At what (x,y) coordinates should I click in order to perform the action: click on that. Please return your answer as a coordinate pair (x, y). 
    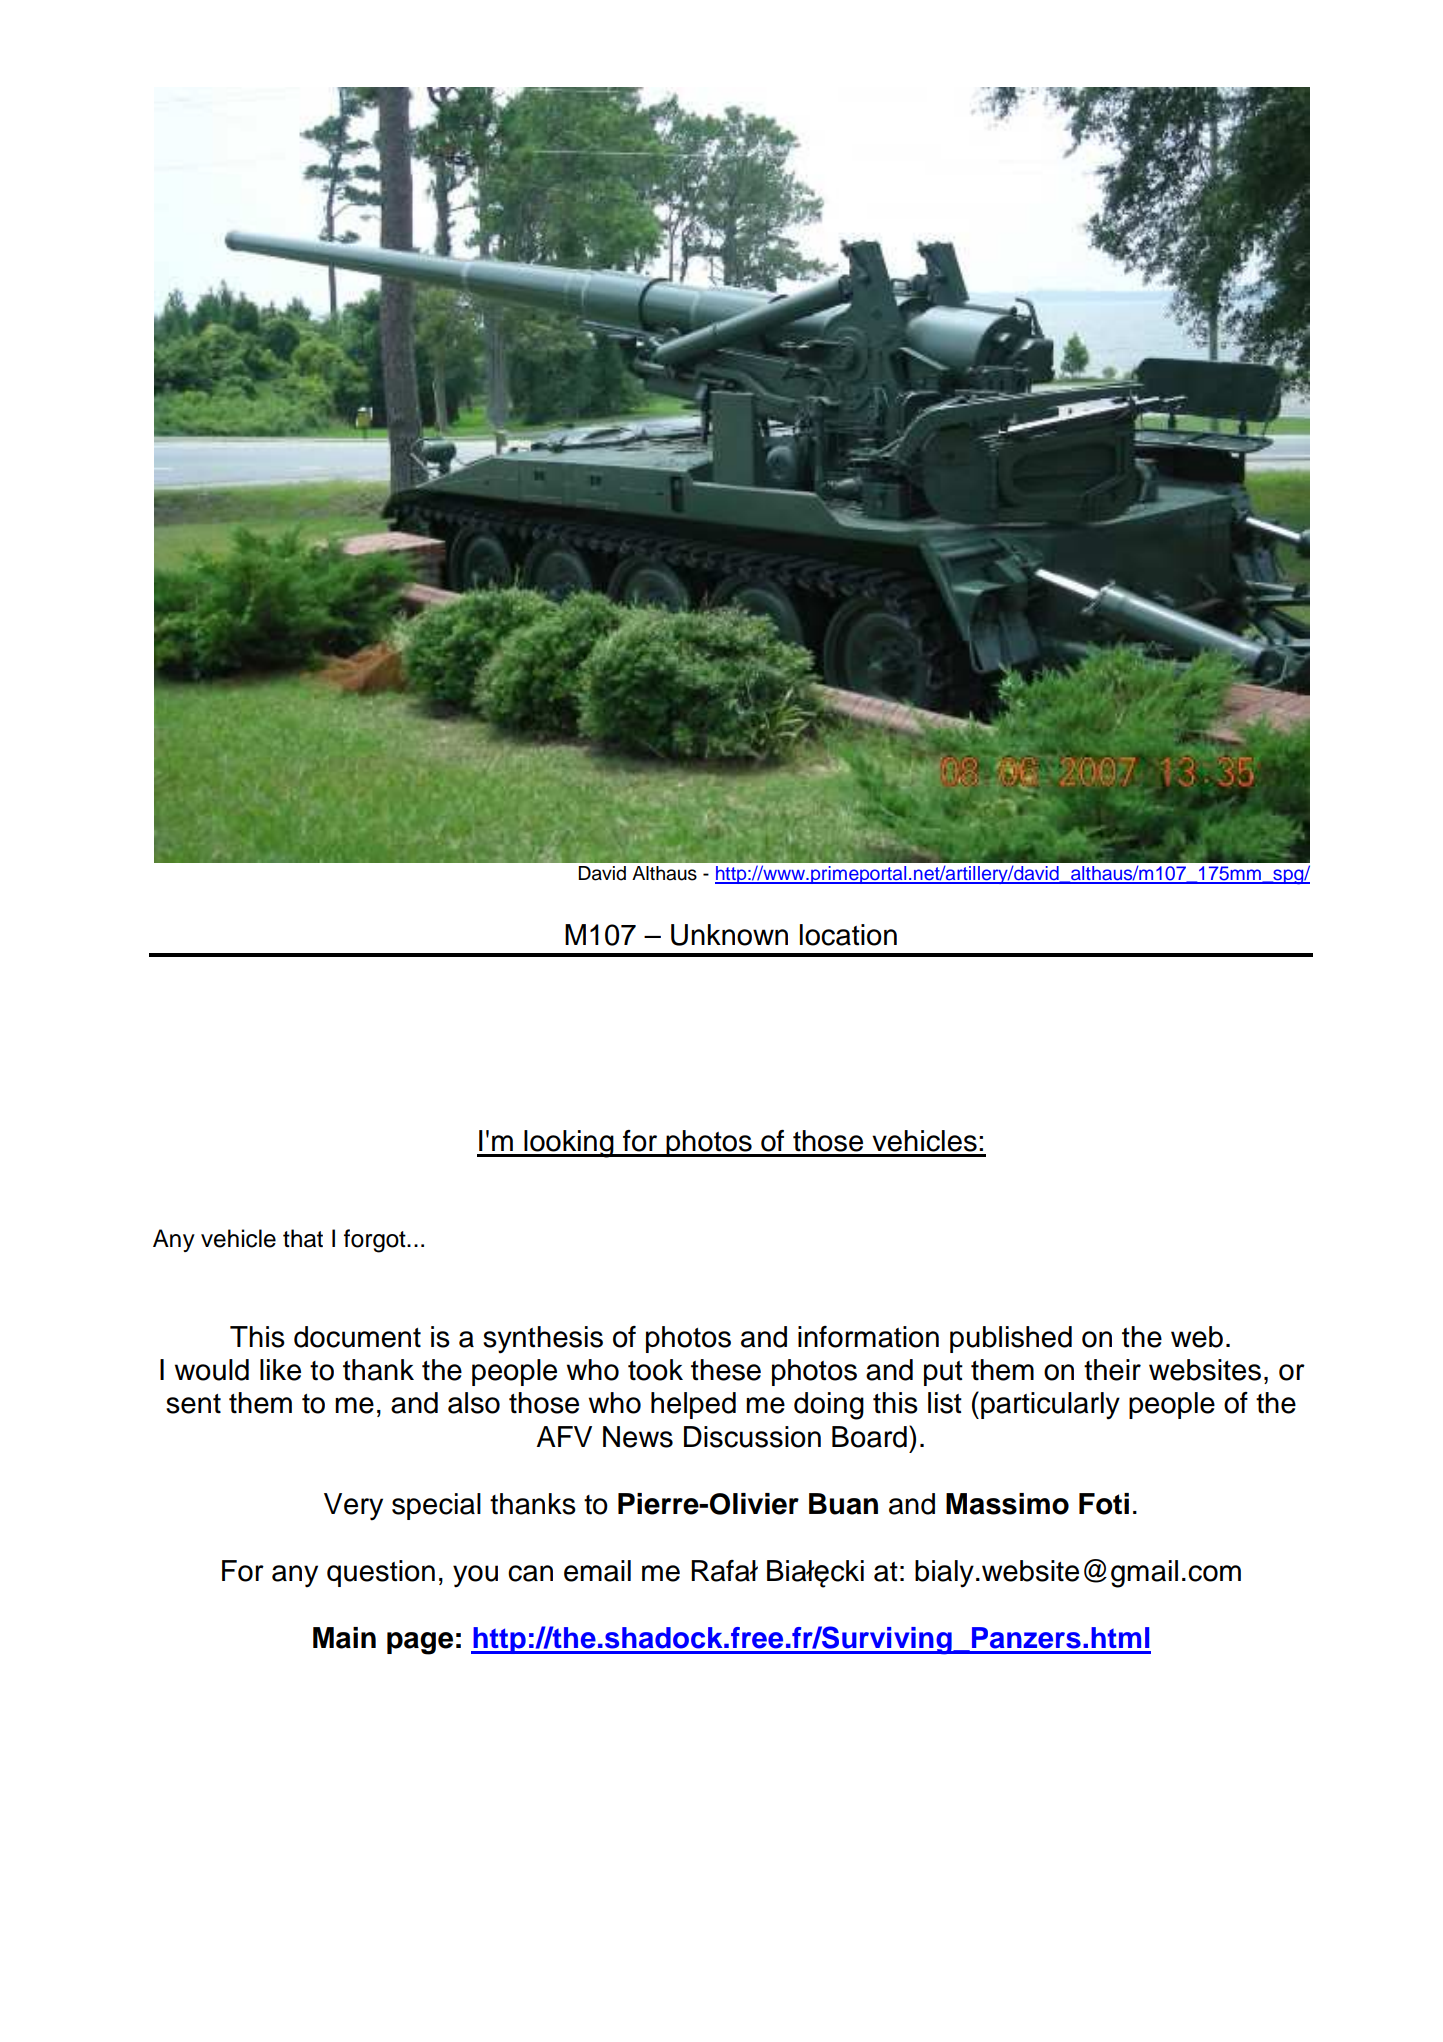
    Looking at the image, I should click on (303, 1238).
